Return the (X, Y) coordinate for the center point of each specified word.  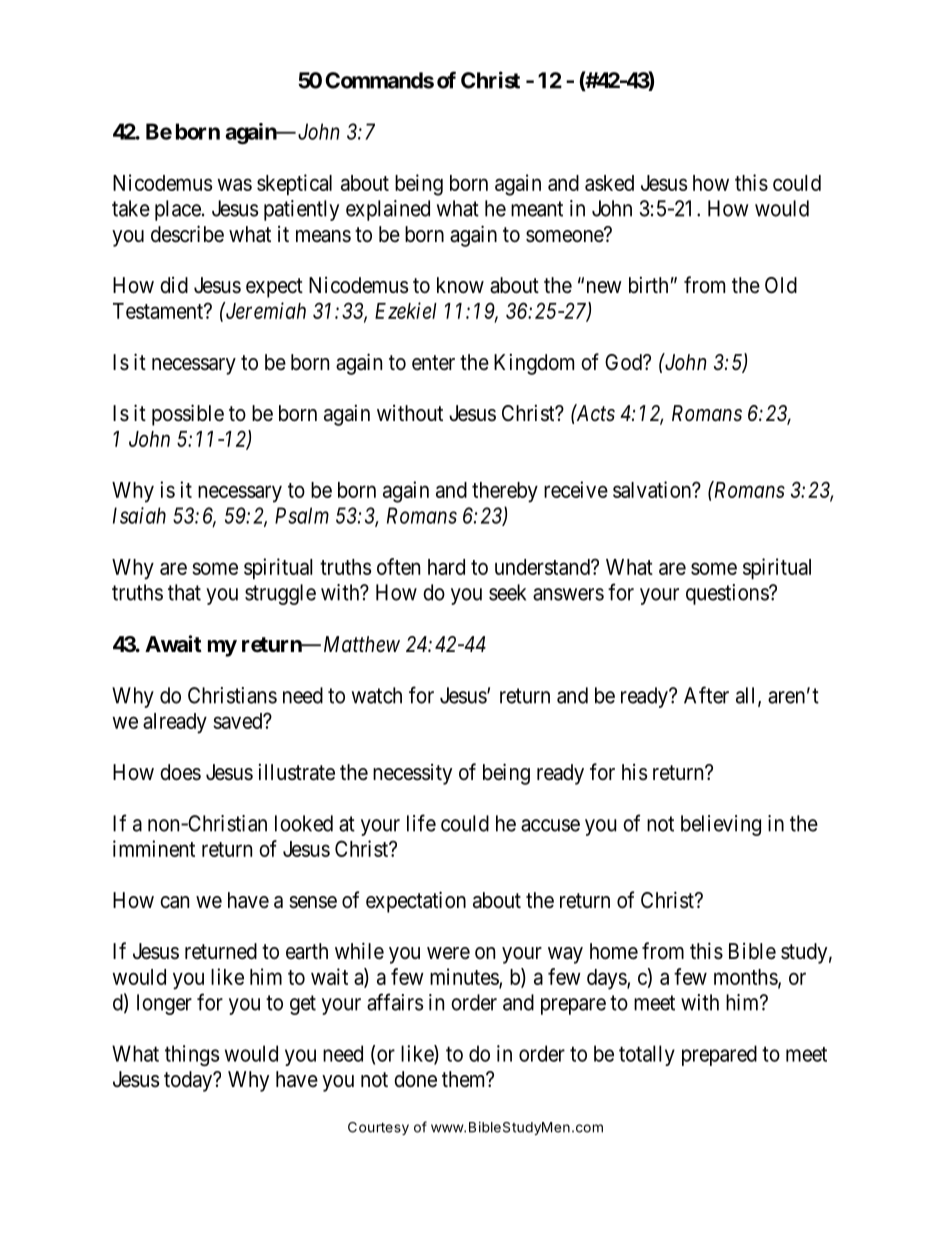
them (465, 1079)
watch (377, 695)
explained (388, 210)
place (178, 210)
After (706, 695)
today (189, 1081)
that (184, 592)
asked (609, 183)
